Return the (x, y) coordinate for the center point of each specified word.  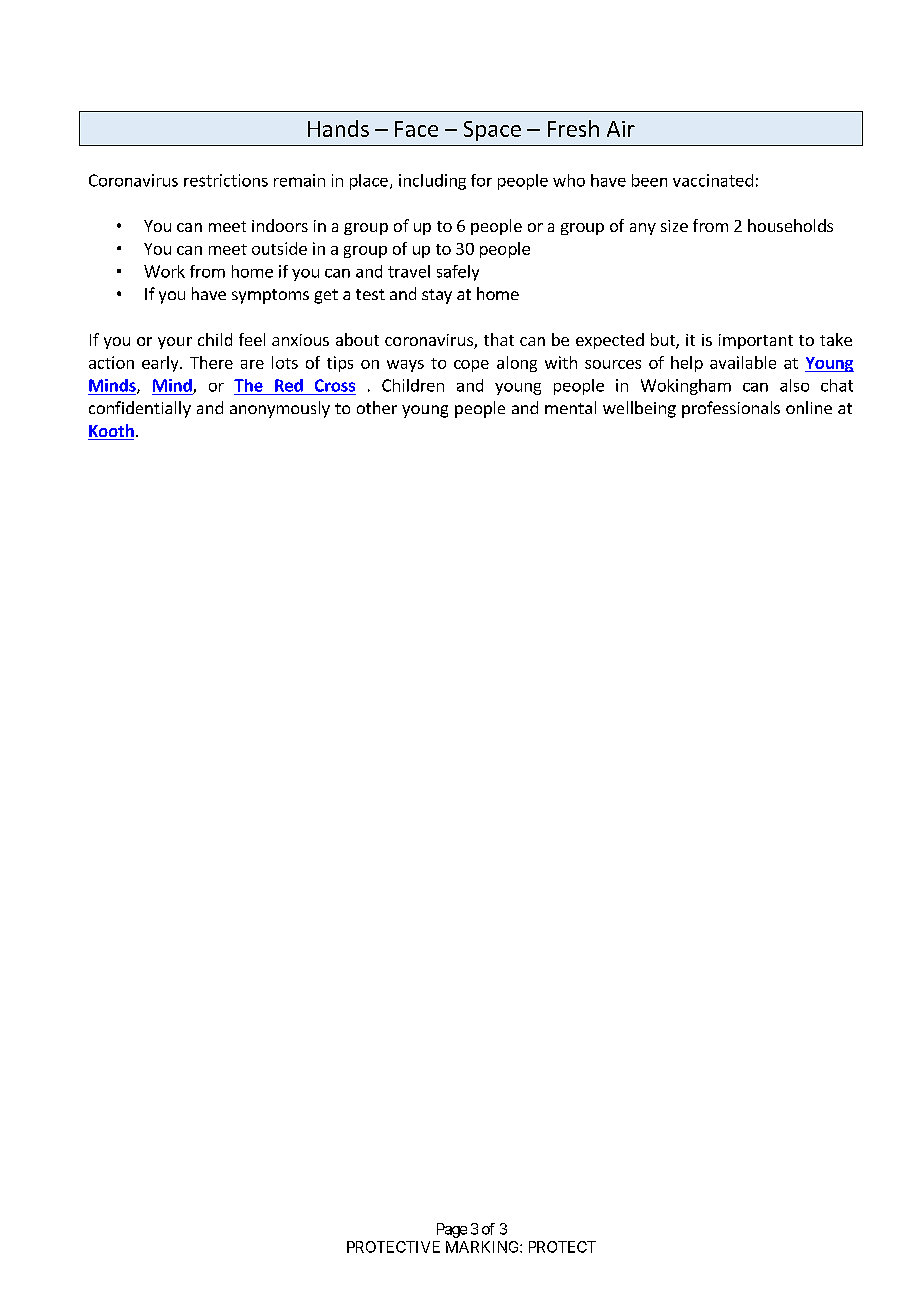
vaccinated (713, 180)
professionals (731, 409)
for (481, 180)
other (377, 407)
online (809, 407)
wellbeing (639, 409)
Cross (335, 385)
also (794, 385)
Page (452, 1230)
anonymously (280, 409)
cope (471, 366)
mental (570, 407)
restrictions (226, 180)
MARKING (483, 1247)
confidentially (140, 409)
